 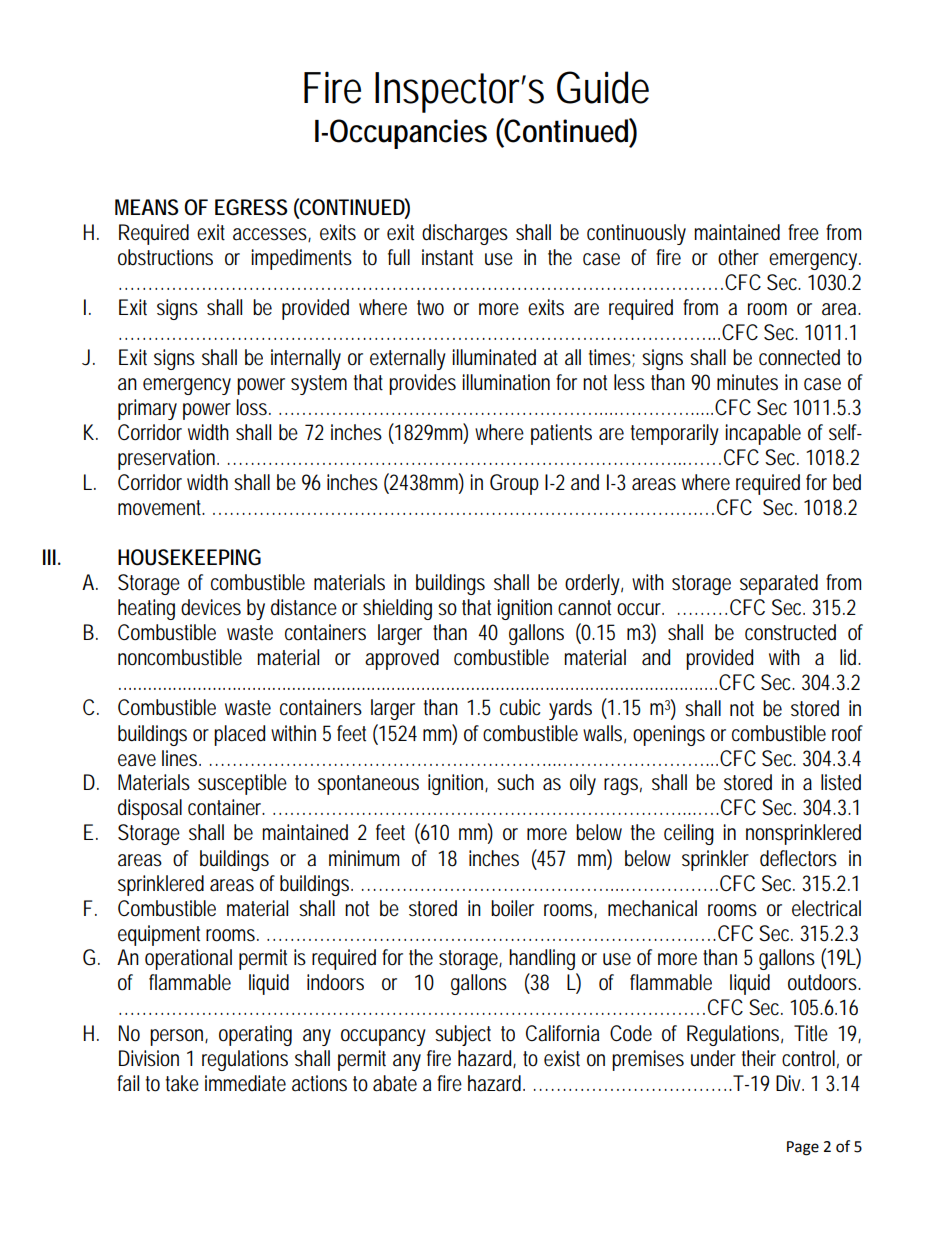 What do you see at coordinates (128, 1083) in the page?
I see `fail` at bounding box center [128, 1083].
